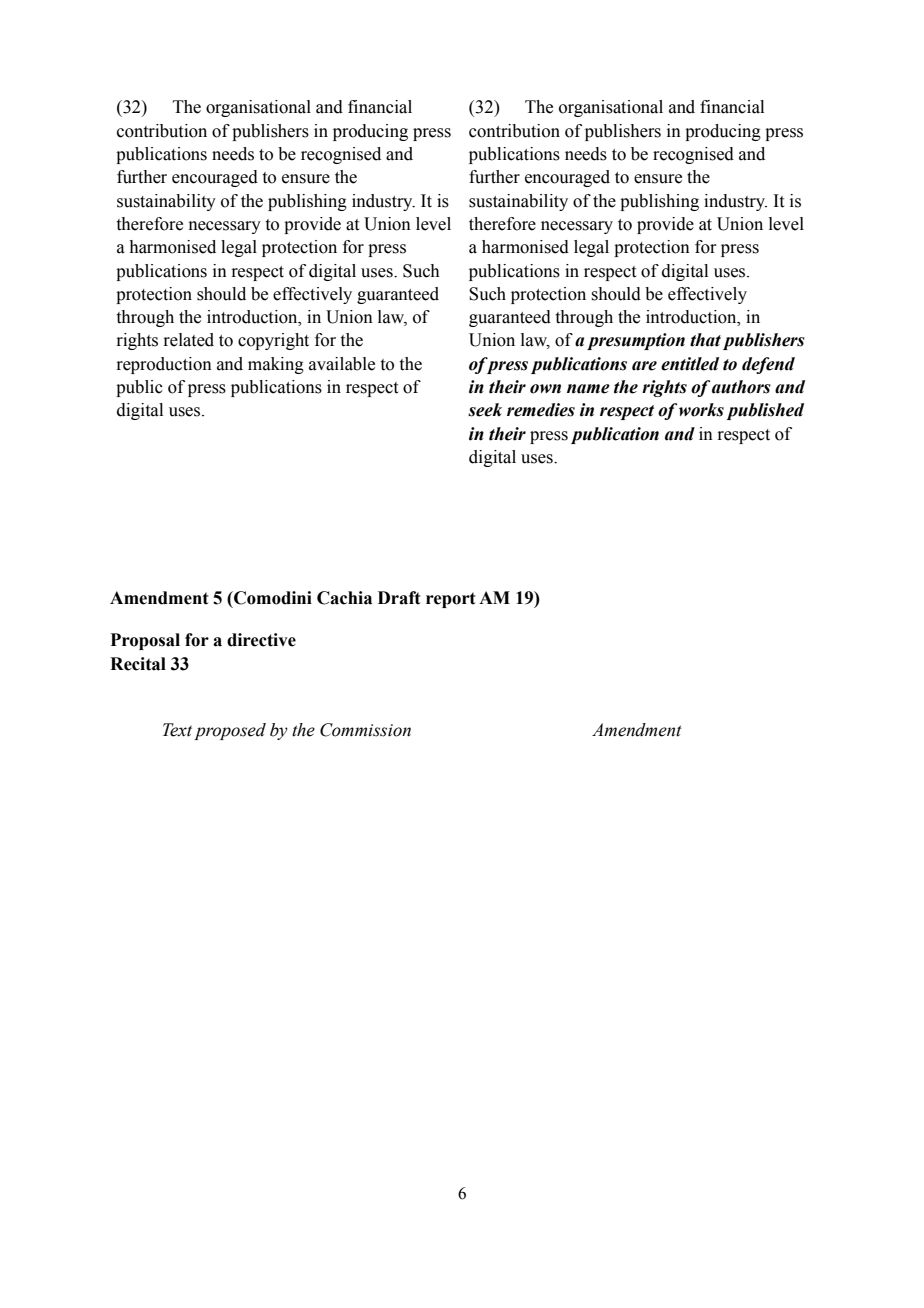  What do you see at coordinates (365, 730) in the screenshot?
I see `Commission` at bounding box center [365, 730].
